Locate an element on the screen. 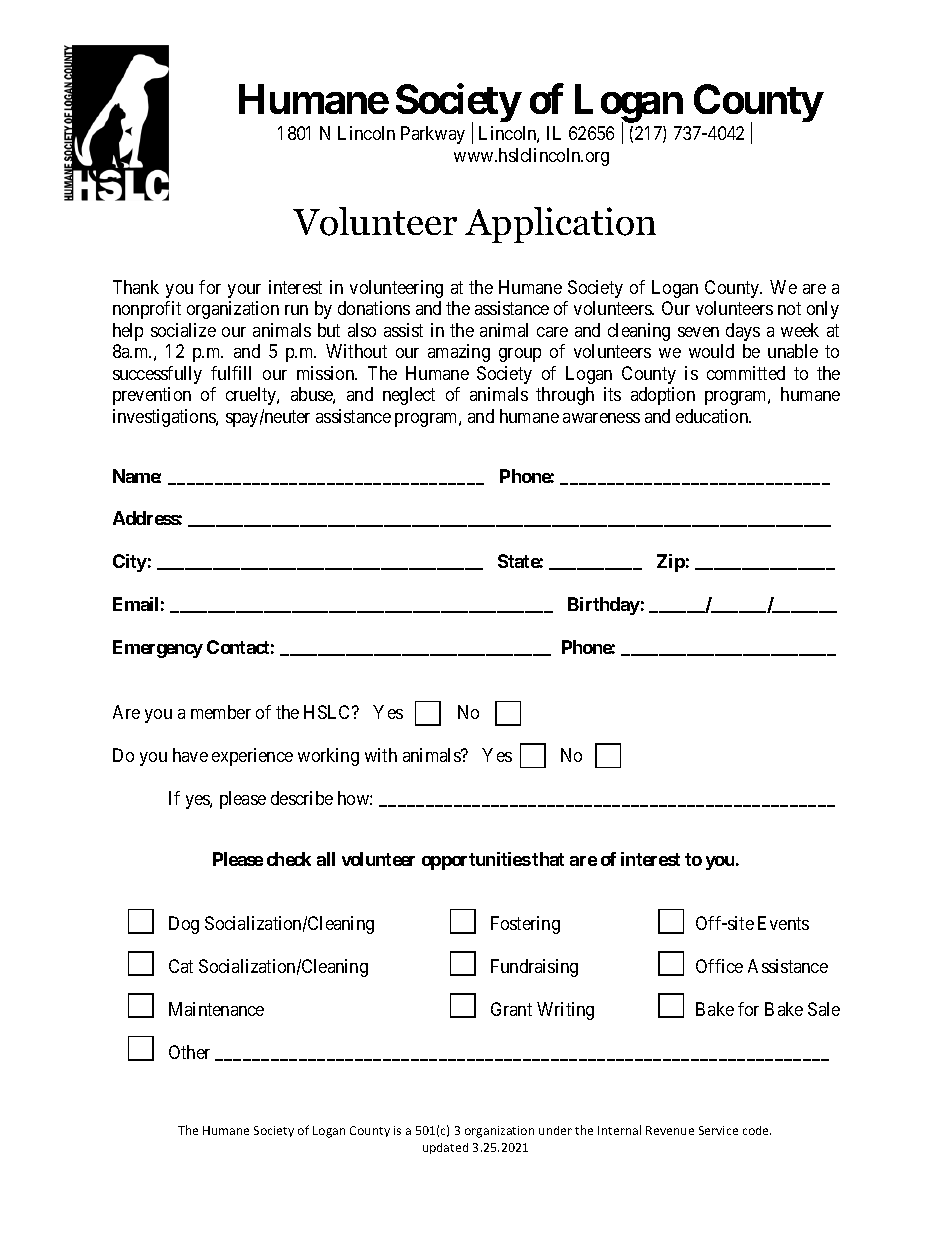 This screenshot has height=1233, width=952. your is located at coordinates (244, 291).
